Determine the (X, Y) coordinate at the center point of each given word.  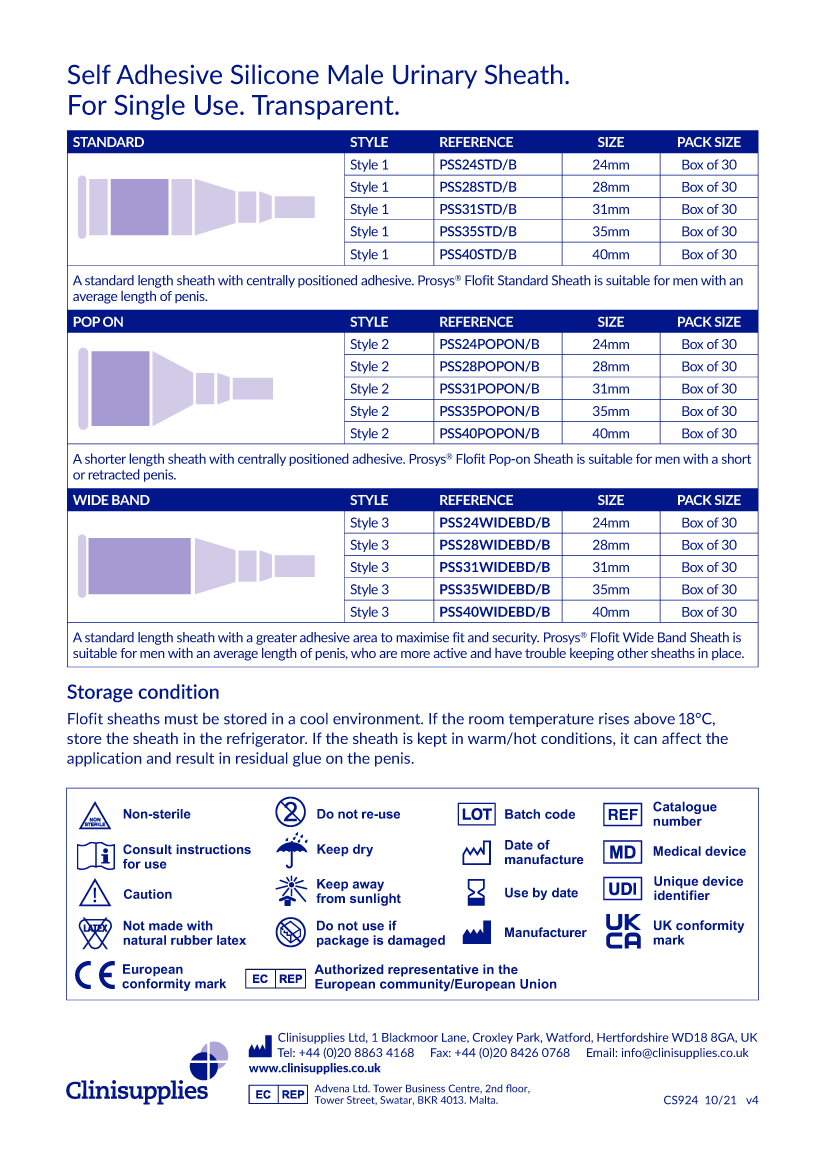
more (415, 654)
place (728, 653)
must (181, 719)
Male (355, 74)
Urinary (435, 76)
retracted (114, 474)
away (368, 887)
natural (144, 940)
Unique (676, 883)
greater (276, 639)
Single (149, 107)
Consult (147, 849)
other (632, 652)
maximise (422, 637)
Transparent (324, 107)
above (654, 718)
